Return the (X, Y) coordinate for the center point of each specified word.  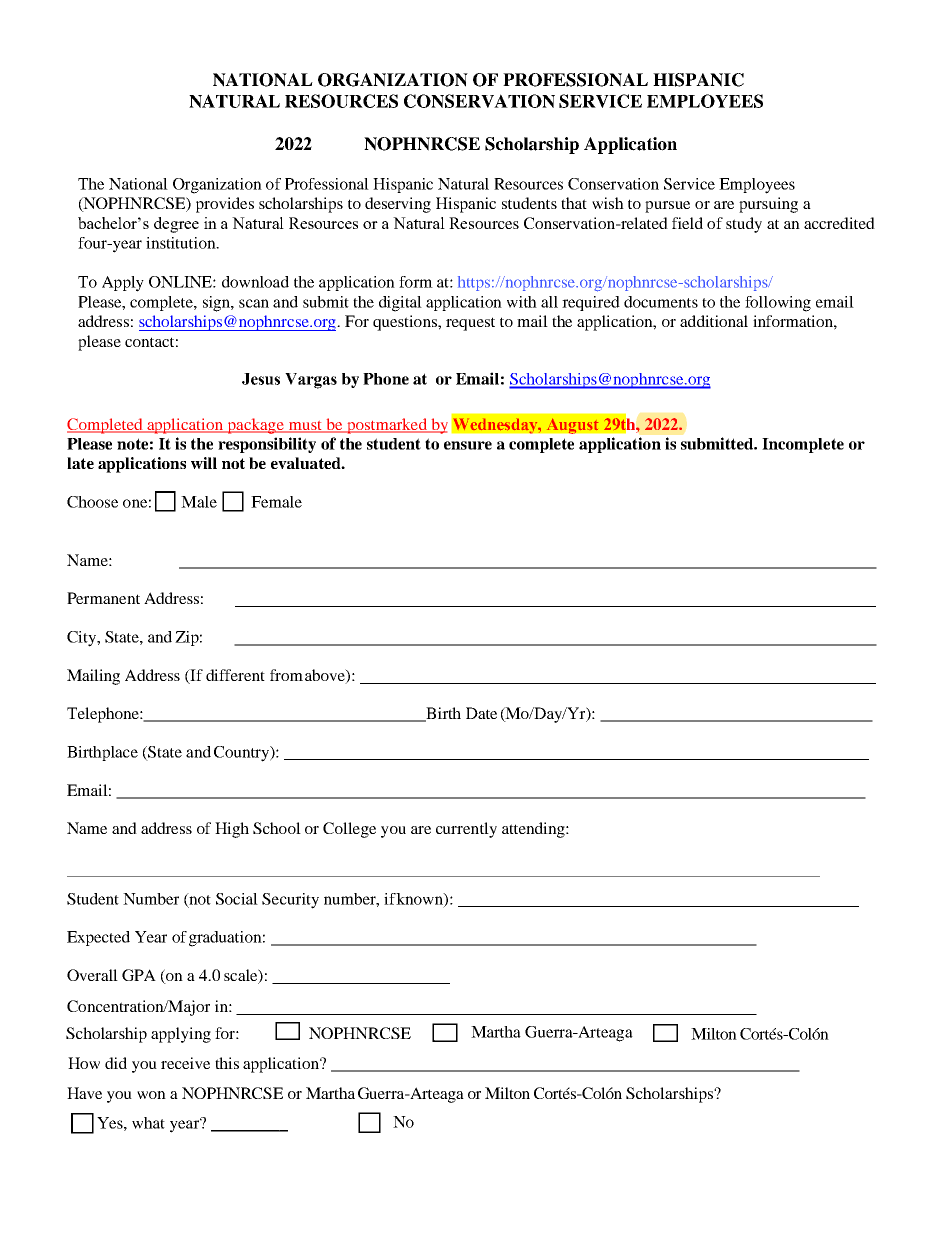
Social (237, 899)
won (151, 1095)
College (349, 830)
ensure (468, 445)
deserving (398, 205)
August (572, 426)
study (744, 225)
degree (176, 225)
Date (481, 713)
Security (290, 901)
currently (466, 830)
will (204, 463)
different (235, 675)
